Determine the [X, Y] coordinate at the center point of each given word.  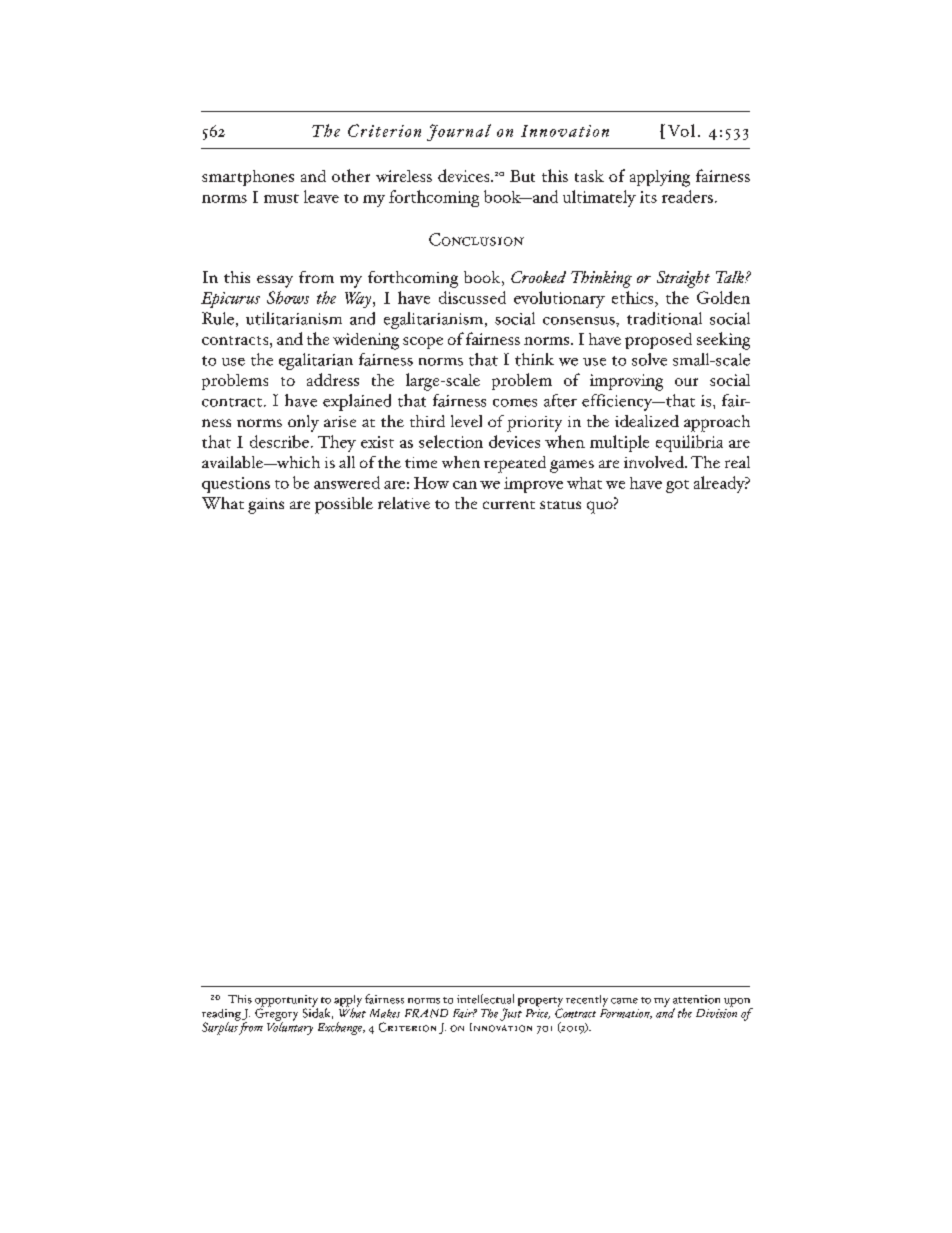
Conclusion [476, 239]
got [677, 486]
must [281, 198]
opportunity [286, 1002]
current [509, 505]
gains [266, 506]
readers [687, 196]
